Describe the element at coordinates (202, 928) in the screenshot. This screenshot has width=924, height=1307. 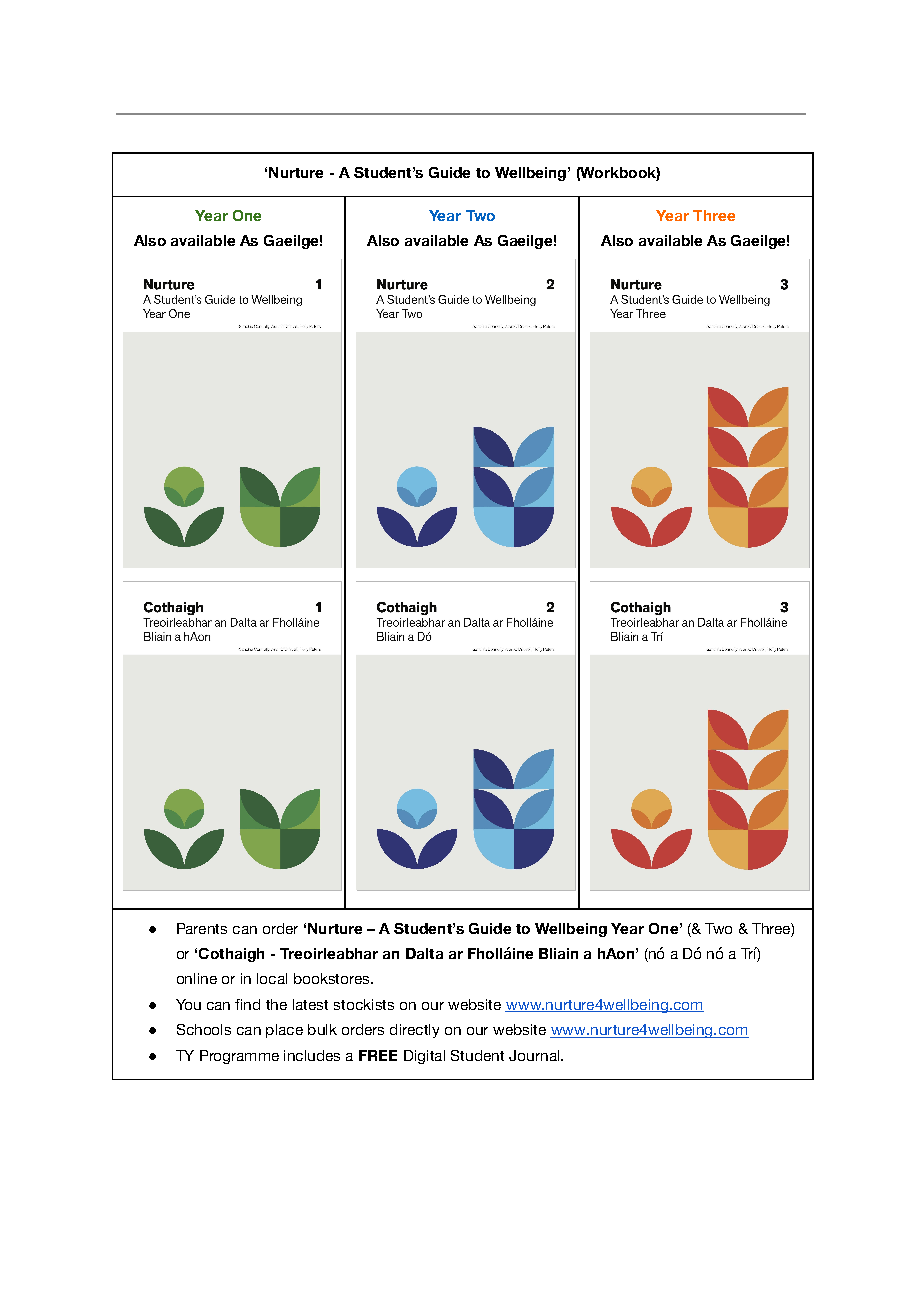
I see `Parents` at that location.
